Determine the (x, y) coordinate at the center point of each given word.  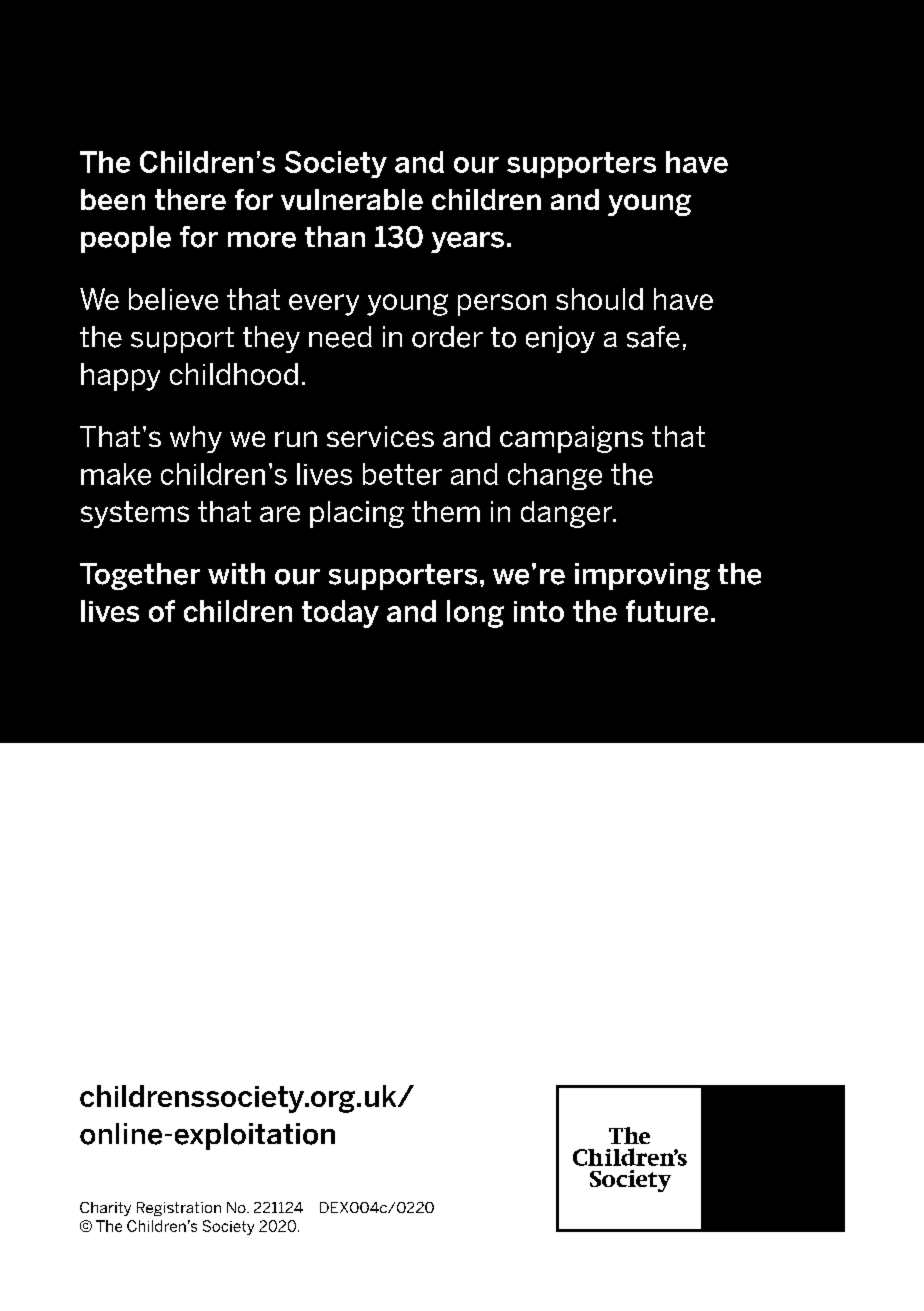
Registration (179, 1209)
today (340, 614)
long (475, 614)
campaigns (571, 439)
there (190, 199)
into (539, 611)
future (667, 611)
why (196, 439)
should (599, 299)
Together (140, 576)
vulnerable (352, 199)
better (402, 474)
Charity (105, 1209)
